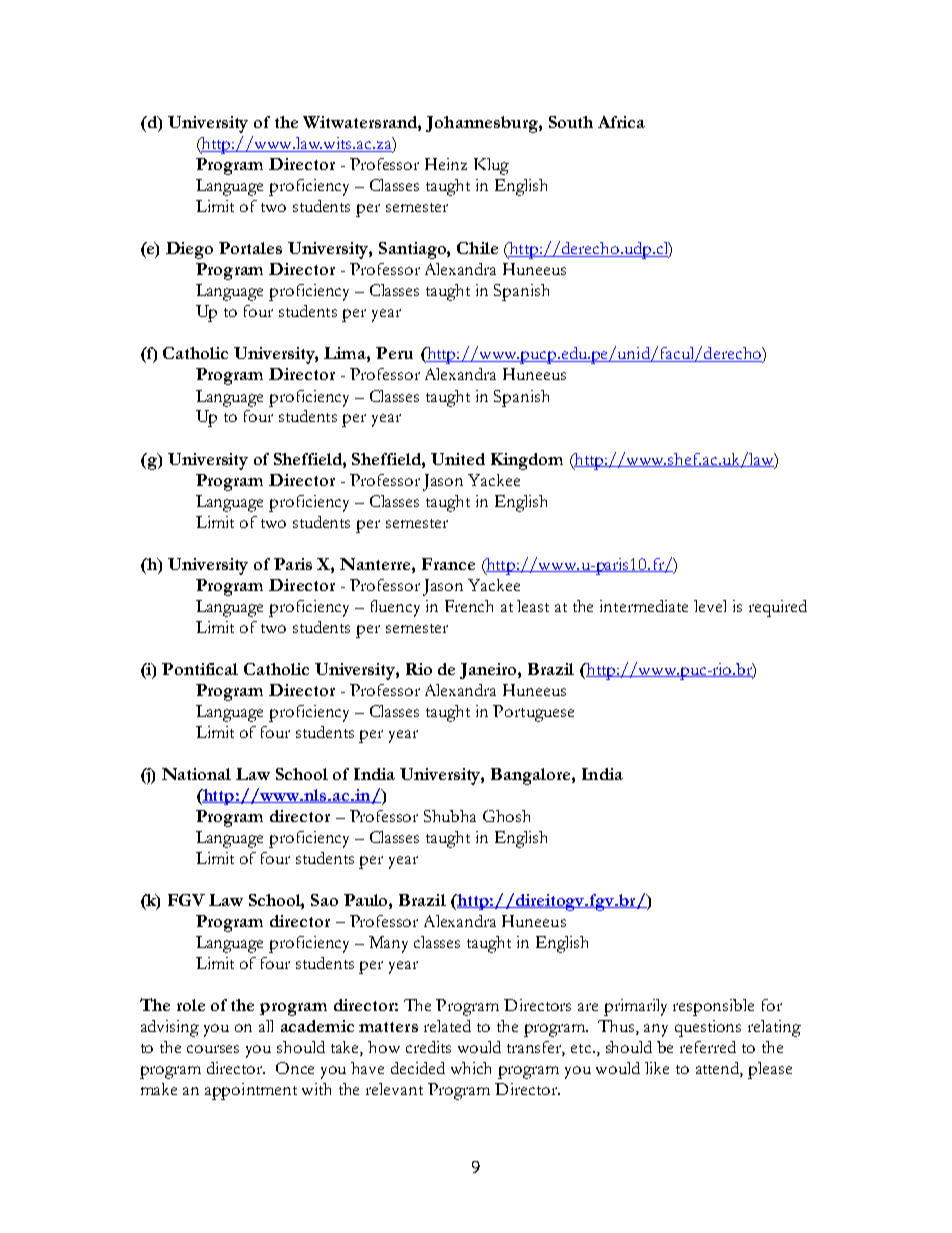 The height and width of the page is (1233, 952). I want to click on courses, so click(213, 1049).
